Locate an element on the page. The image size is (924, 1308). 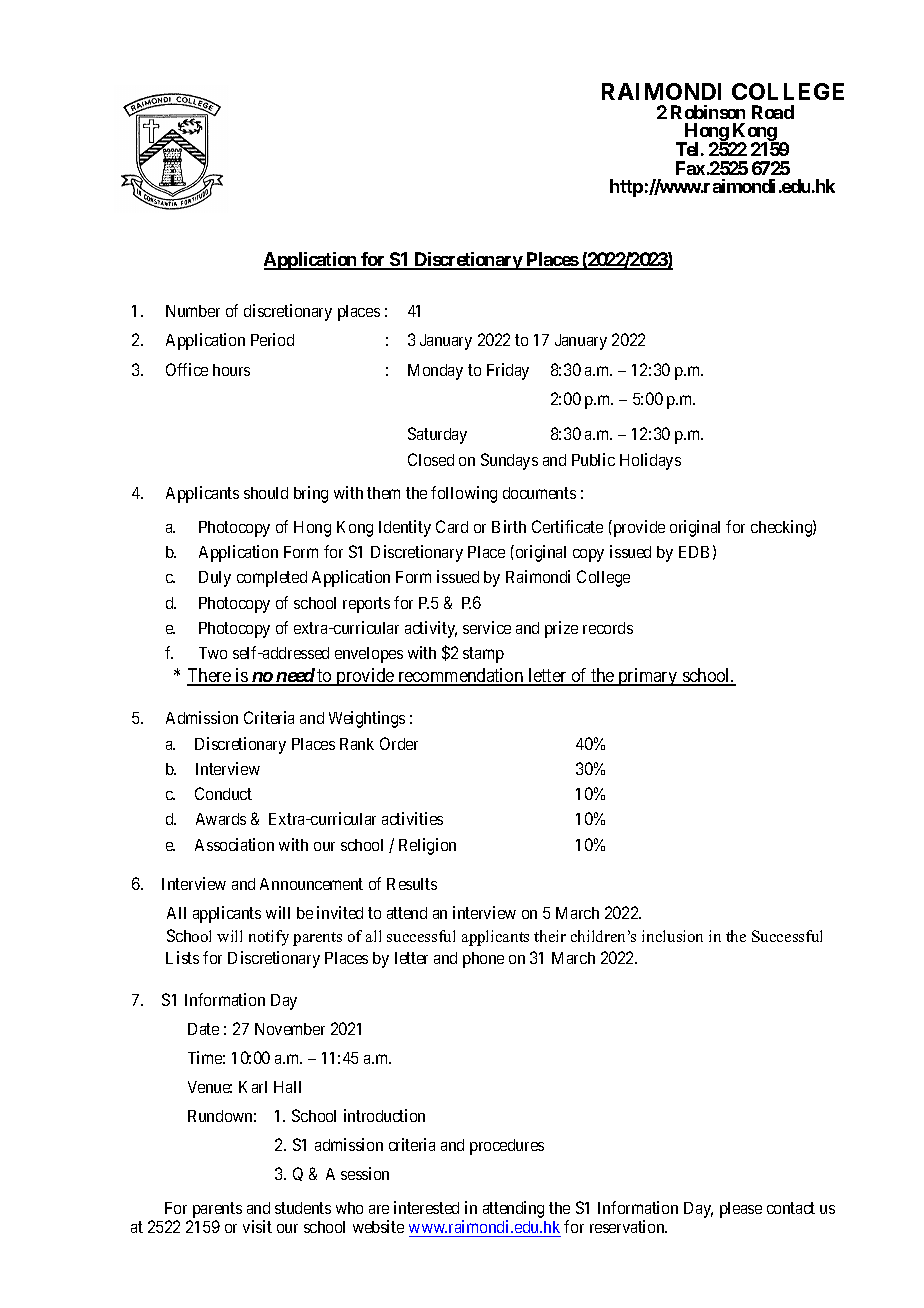
EDB is located at coordinates (694, 552).
